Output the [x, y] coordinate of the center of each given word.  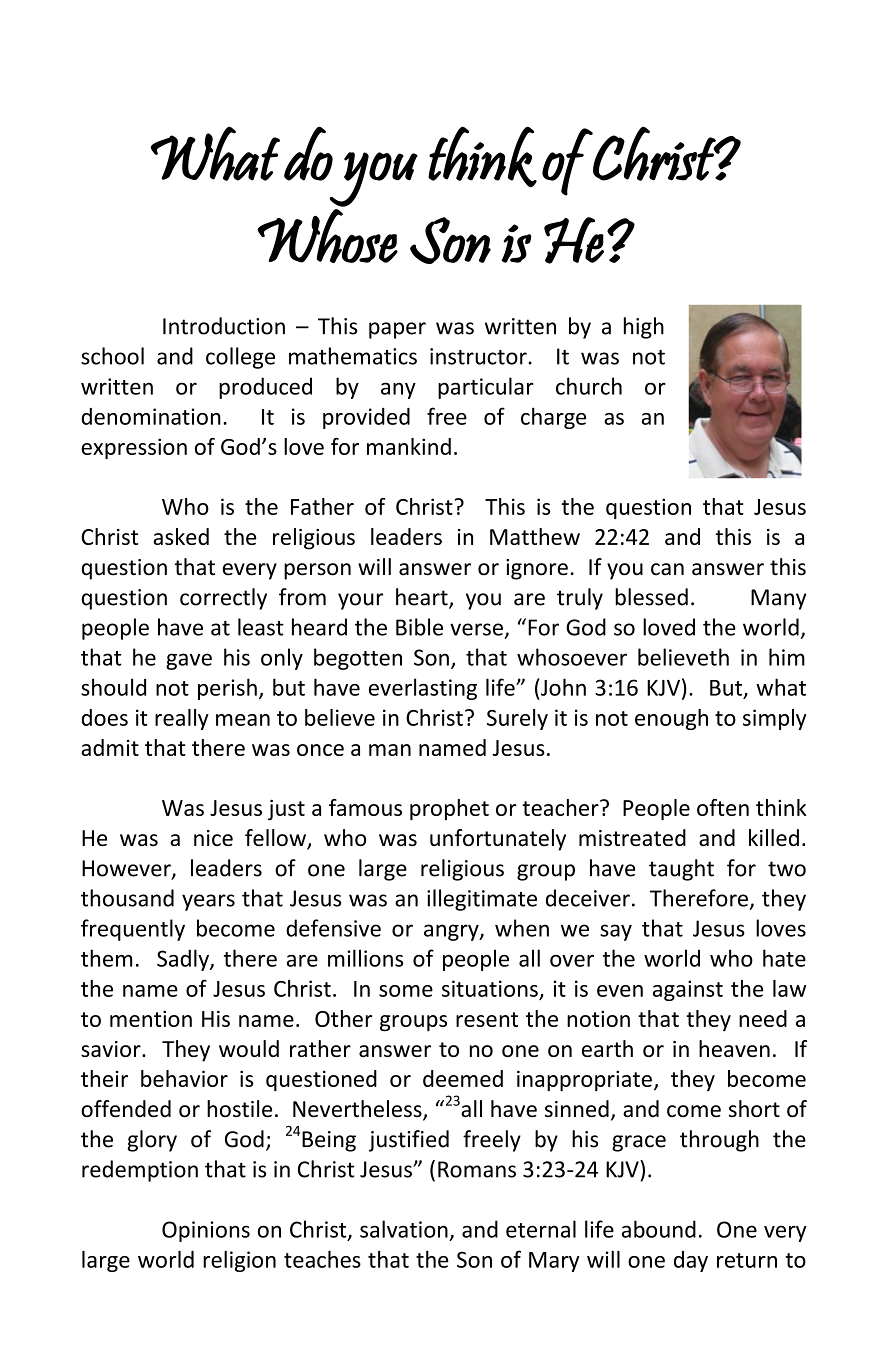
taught [681, 870]
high [644, 328]
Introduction [224, 326]
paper [397, 330]
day [691, 1261]
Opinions [206, 1231]
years [208, 902]
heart [423, 598]
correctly [223, 599]
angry [452, 932]
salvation [404, 1229]
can [667, 569]
